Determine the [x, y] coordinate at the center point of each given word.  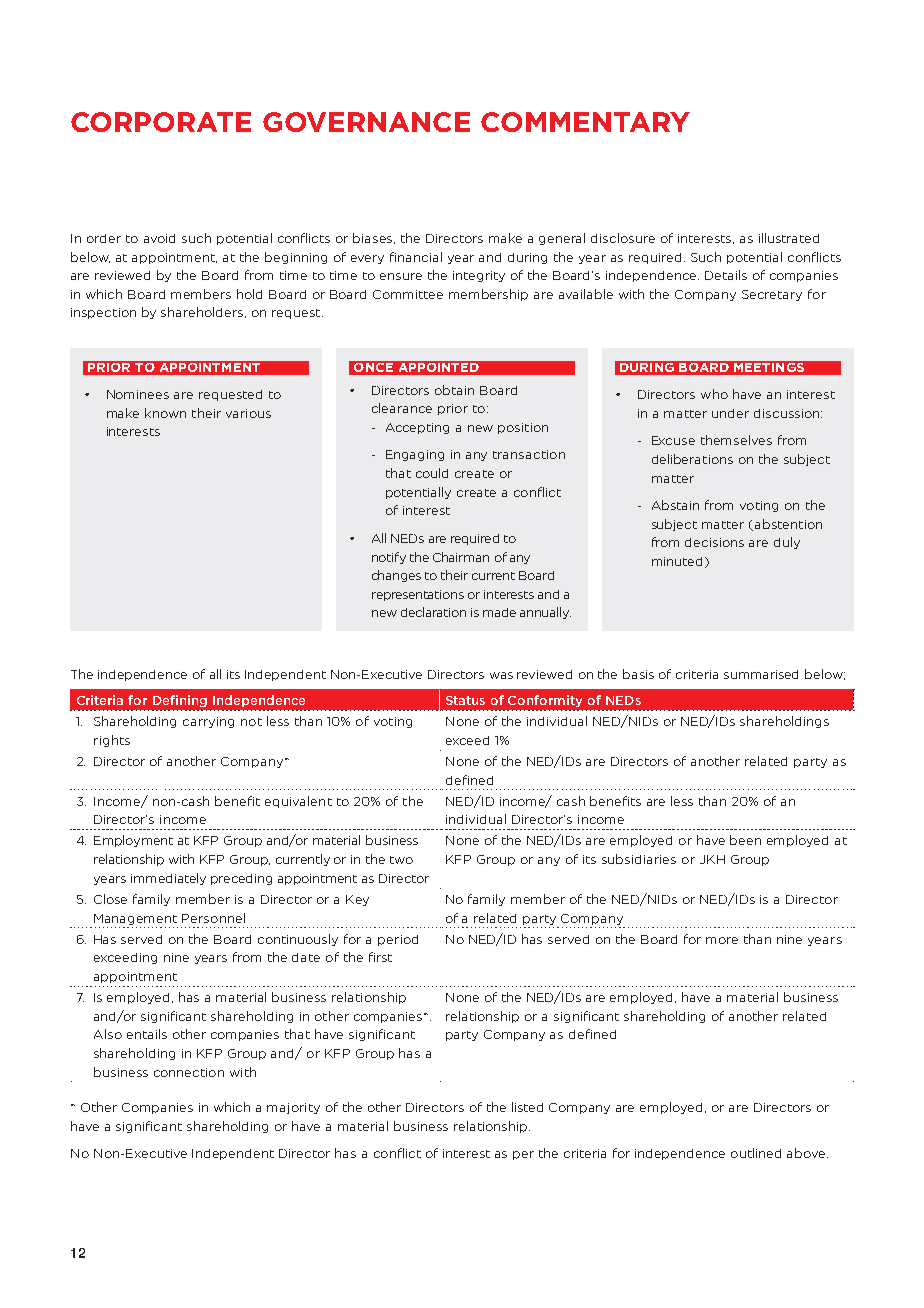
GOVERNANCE [366, 122]
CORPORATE [161, 122]
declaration [433, 612]
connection [189, 1072]
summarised [761, 674]
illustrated [789, 238]
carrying [208, 722]
